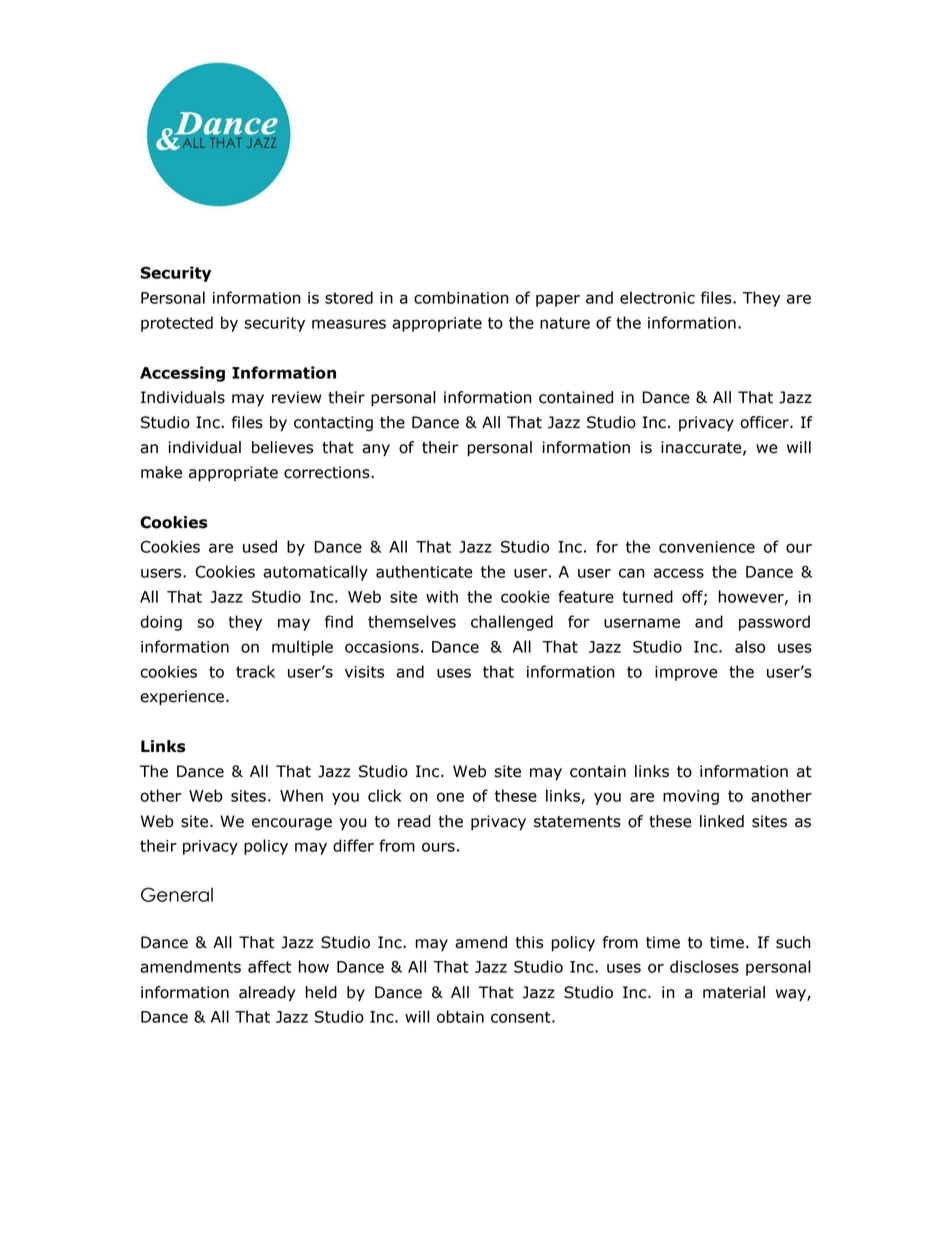 The width and height of the screenshot is (952, 1233). I want to click on When, so click(301, 795).
